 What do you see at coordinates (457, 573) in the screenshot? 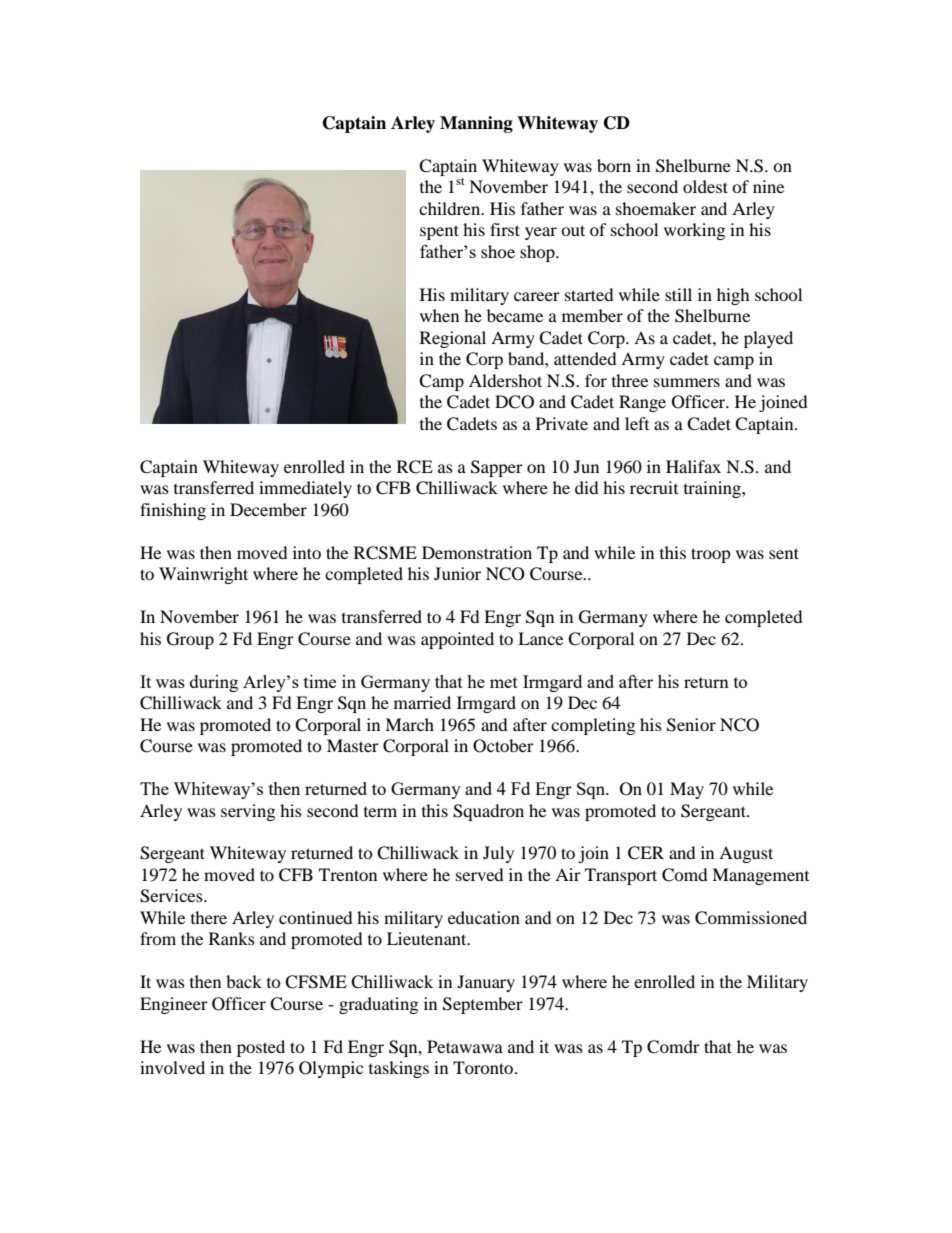
I see `Junior` at bounding box center [457, 573].
